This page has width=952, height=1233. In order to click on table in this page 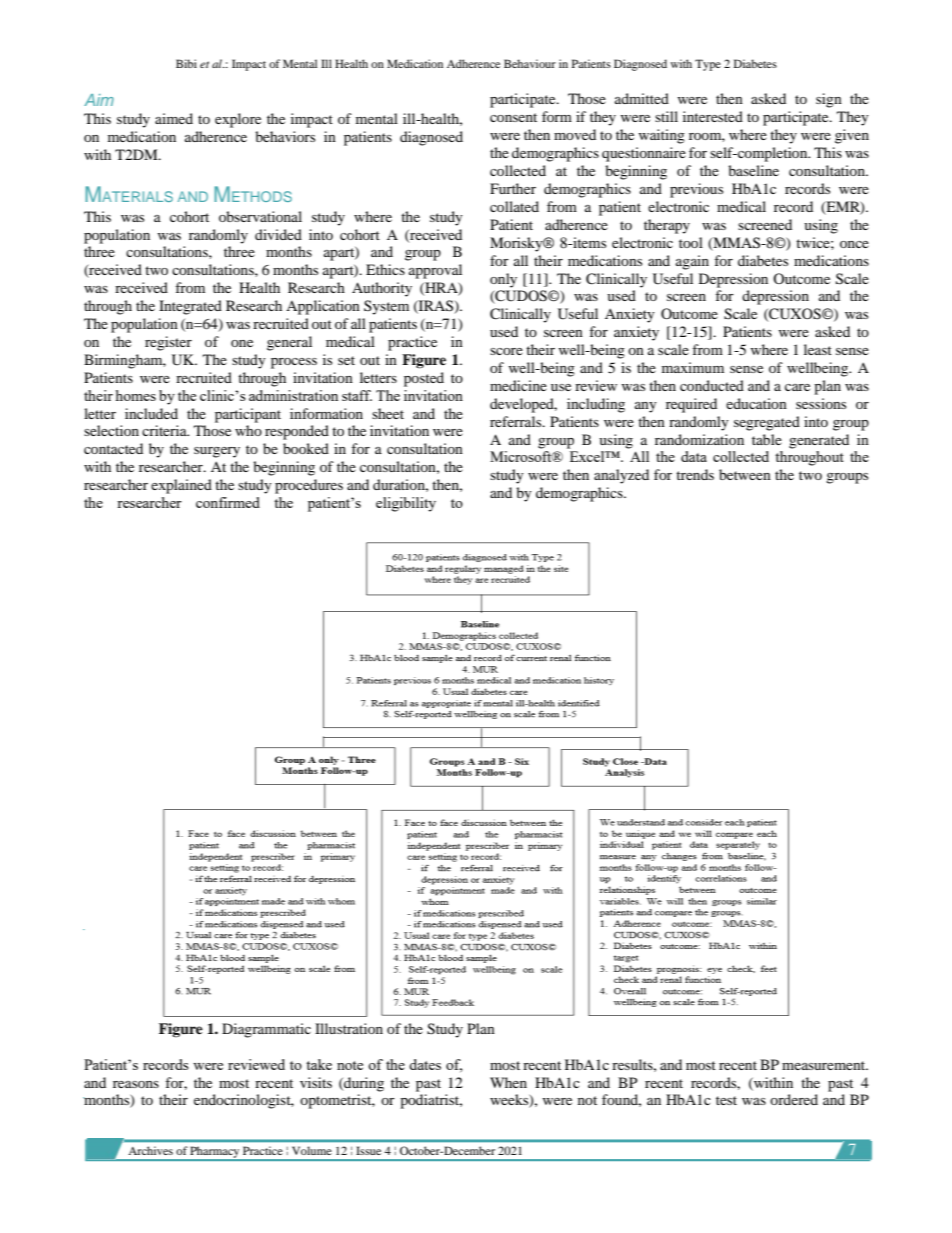, I will do `click(767, 439)`.
